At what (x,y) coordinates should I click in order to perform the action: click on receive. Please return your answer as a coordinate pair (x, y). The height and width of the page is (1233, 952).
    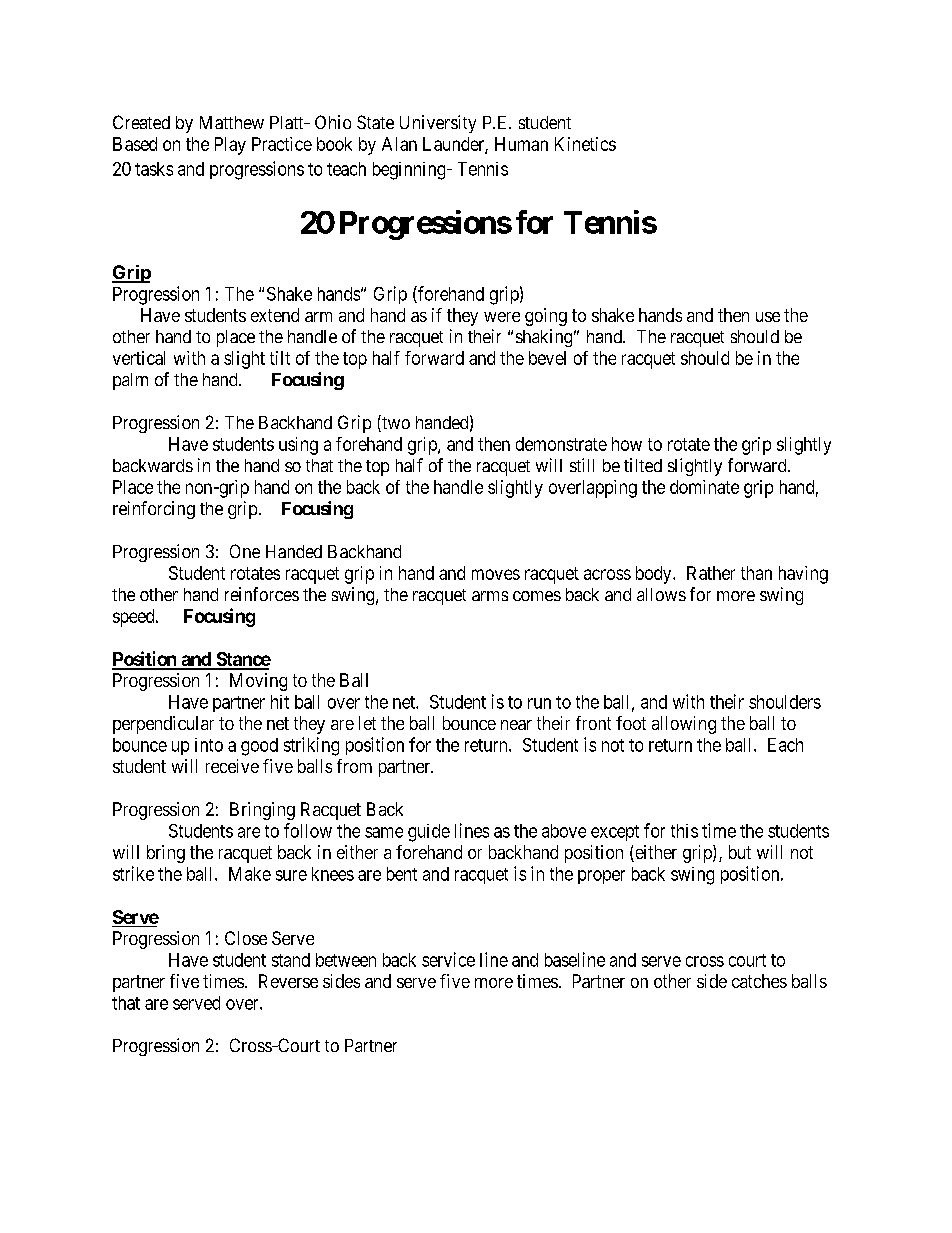
    Looking at the image, I should click on (232, 766).
